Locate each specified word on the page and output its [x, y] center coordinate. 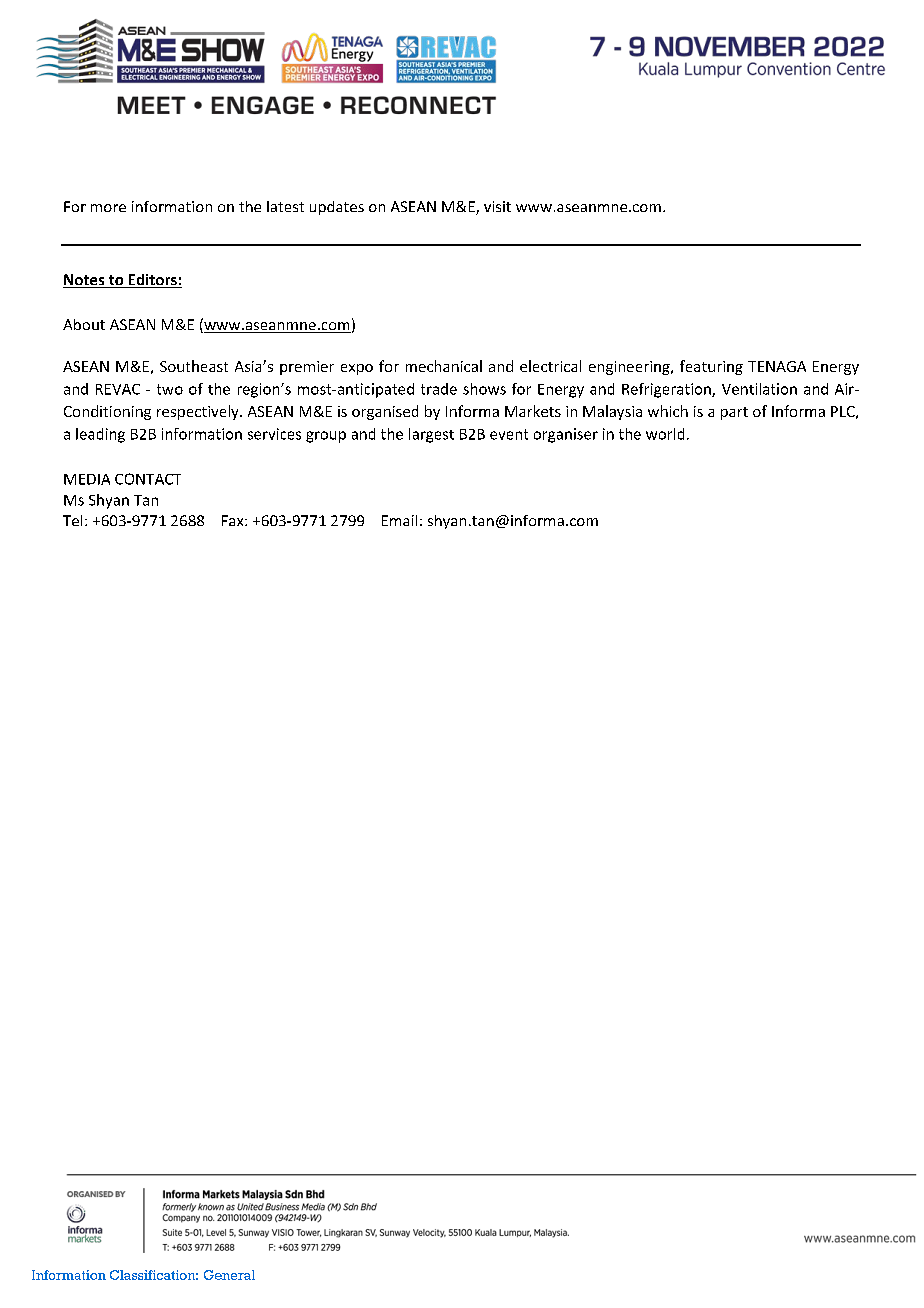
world [665, 434]
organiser [566, 435]
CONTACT [148, 479]
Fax [234, 520]
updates [337, 208]
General [229, 1275]
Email [399, 520]
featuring [711, 367]
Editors [152, 281]
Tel [72, 520]
